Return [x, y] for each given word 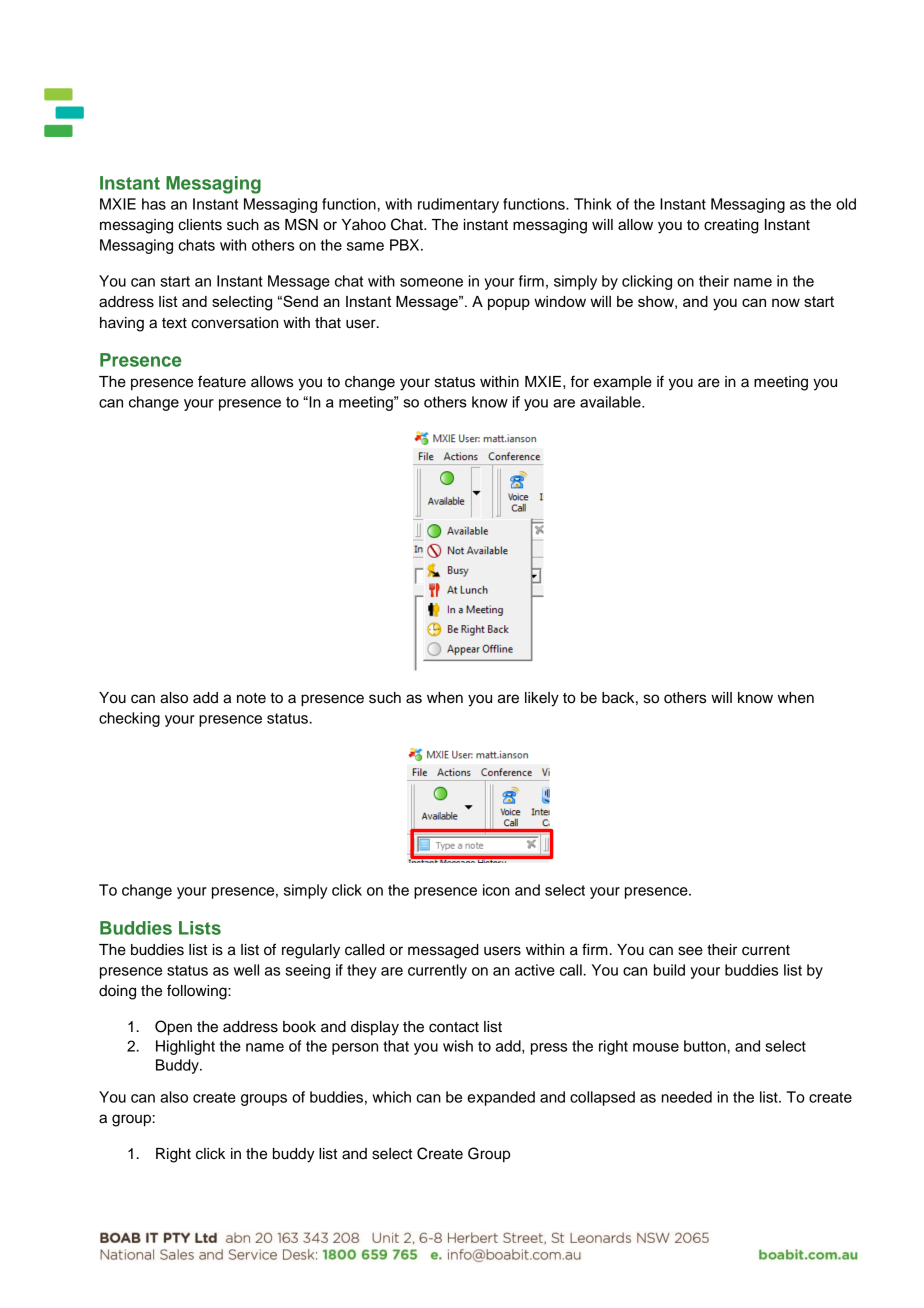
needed [687, 1097]
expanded [501, 1098]
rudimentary [458, 205]
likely [542, 699]
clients [200, 225]
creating [731, 226]
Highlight [185, 1047]
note [251, 698]
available [611, 402]
